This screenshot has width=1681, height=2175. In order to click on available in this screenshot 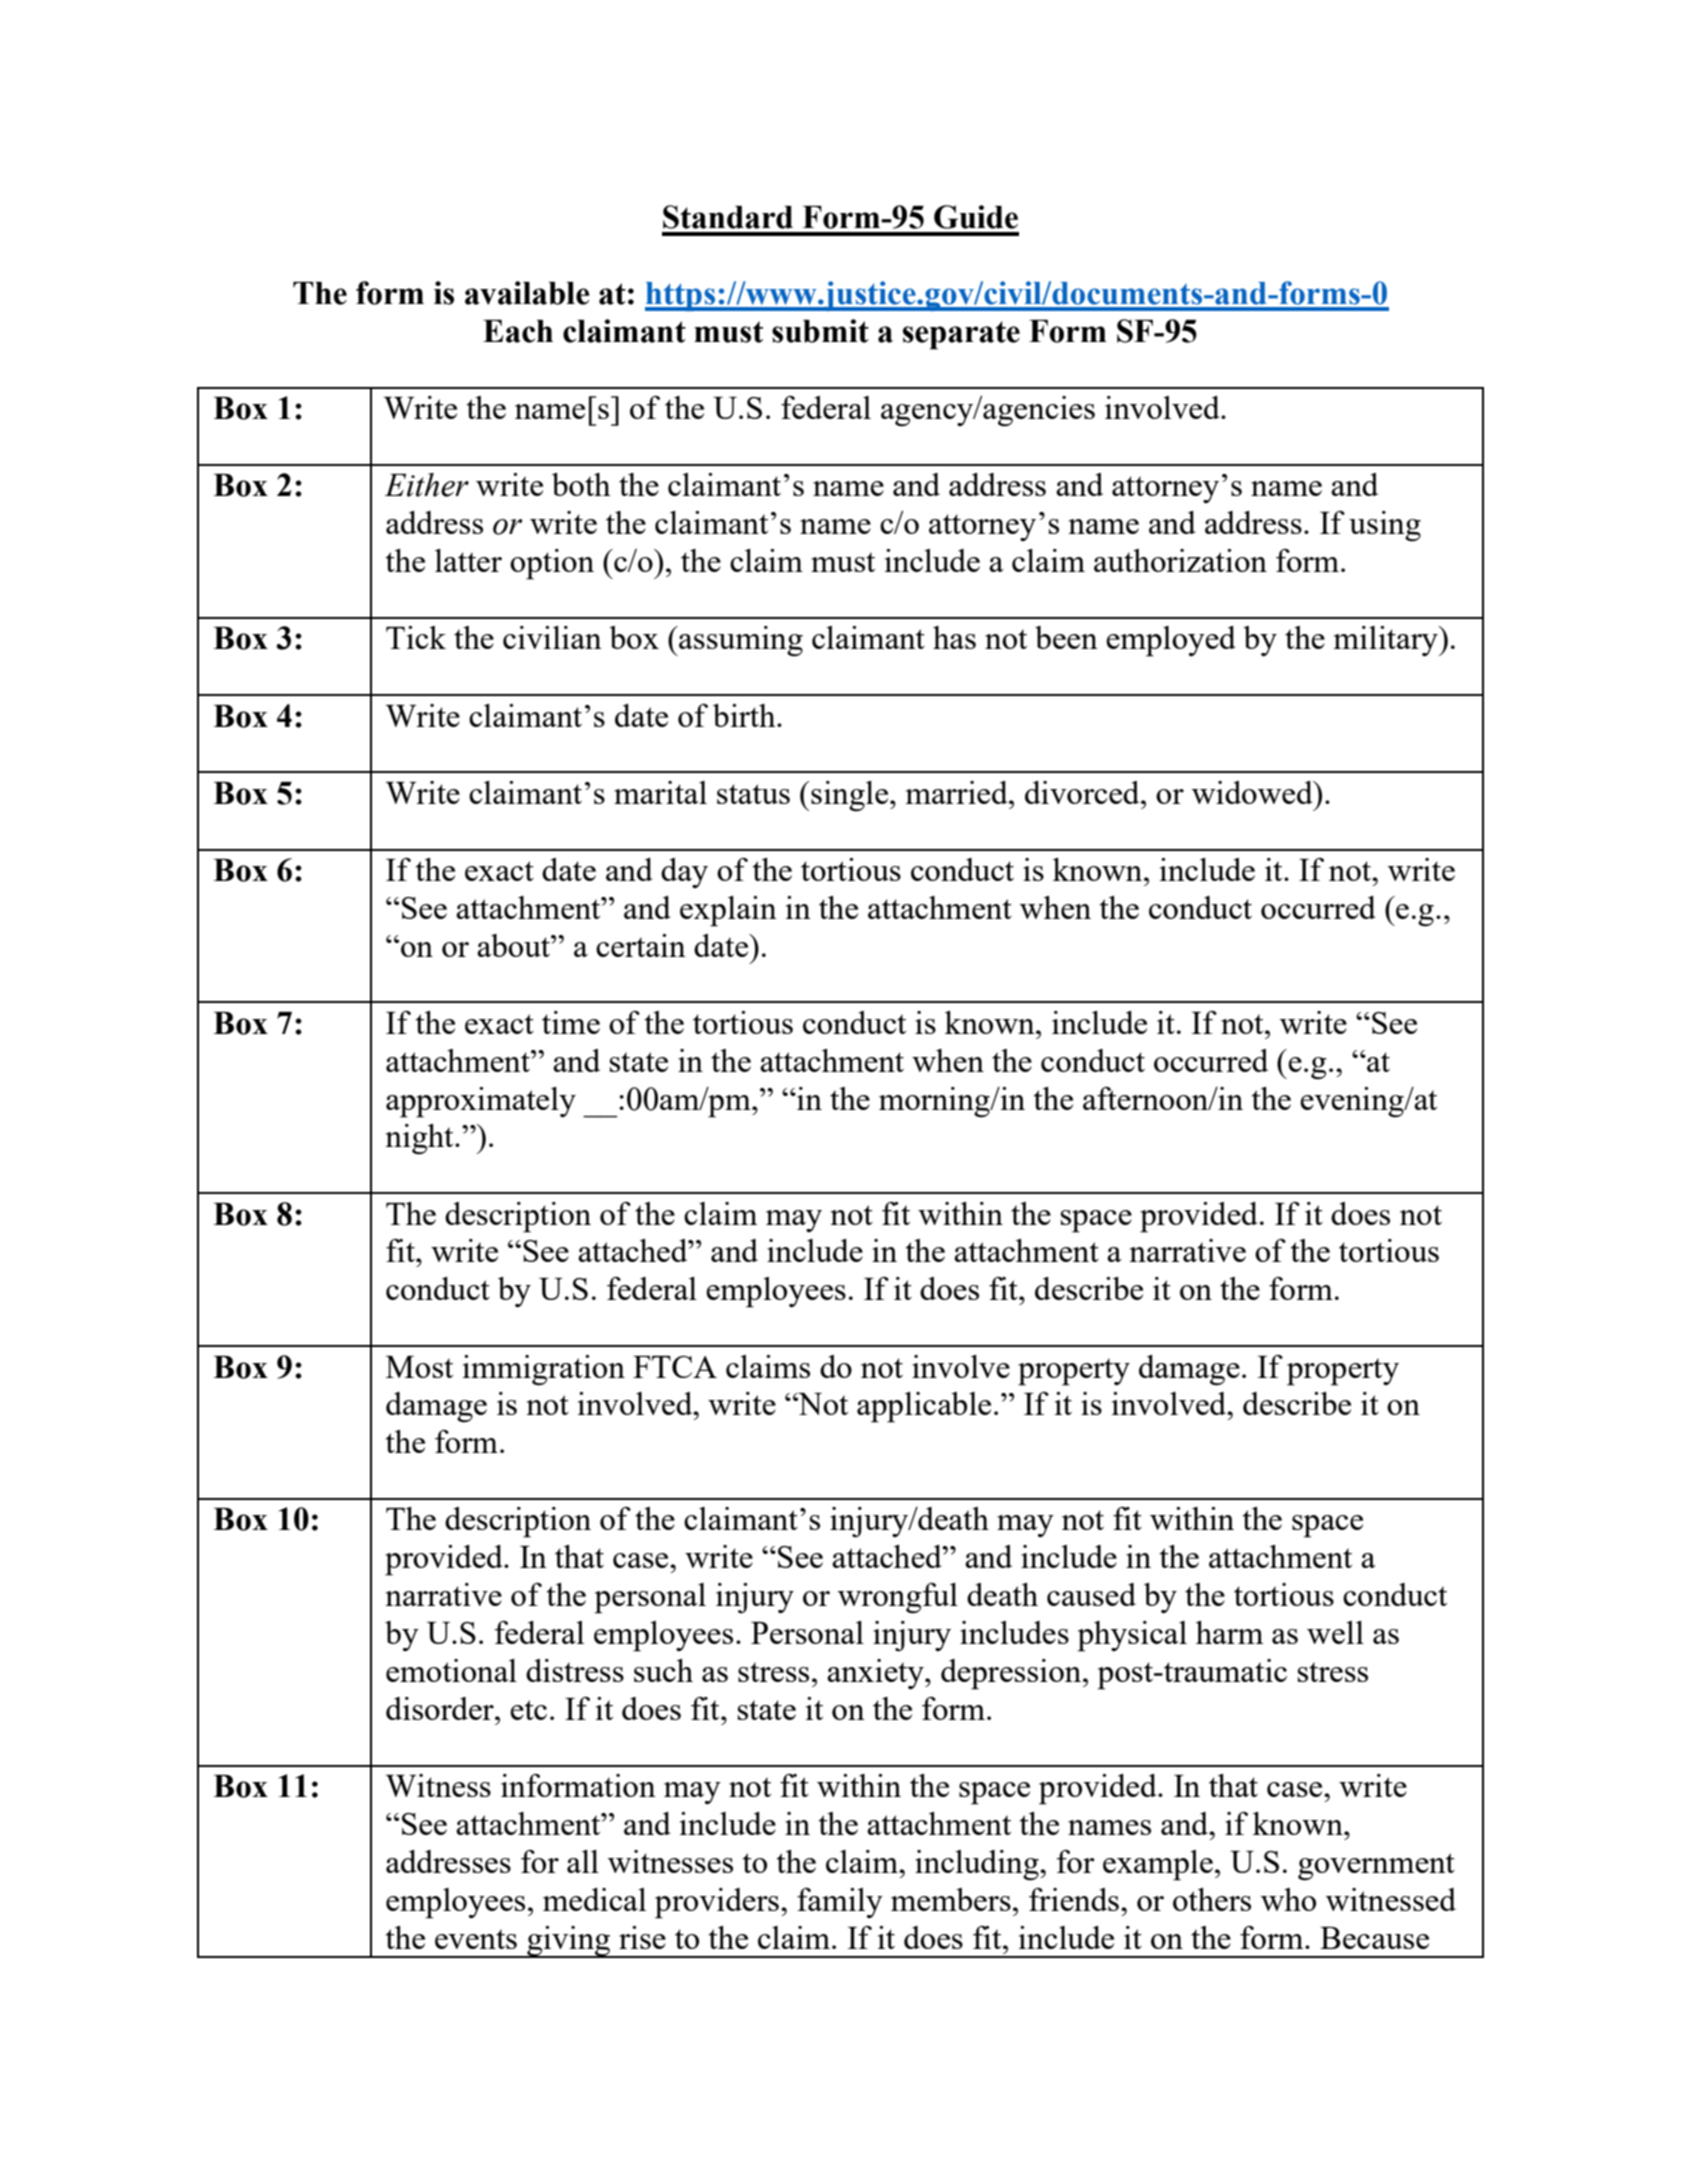, I will do `click(527, 293)`.
